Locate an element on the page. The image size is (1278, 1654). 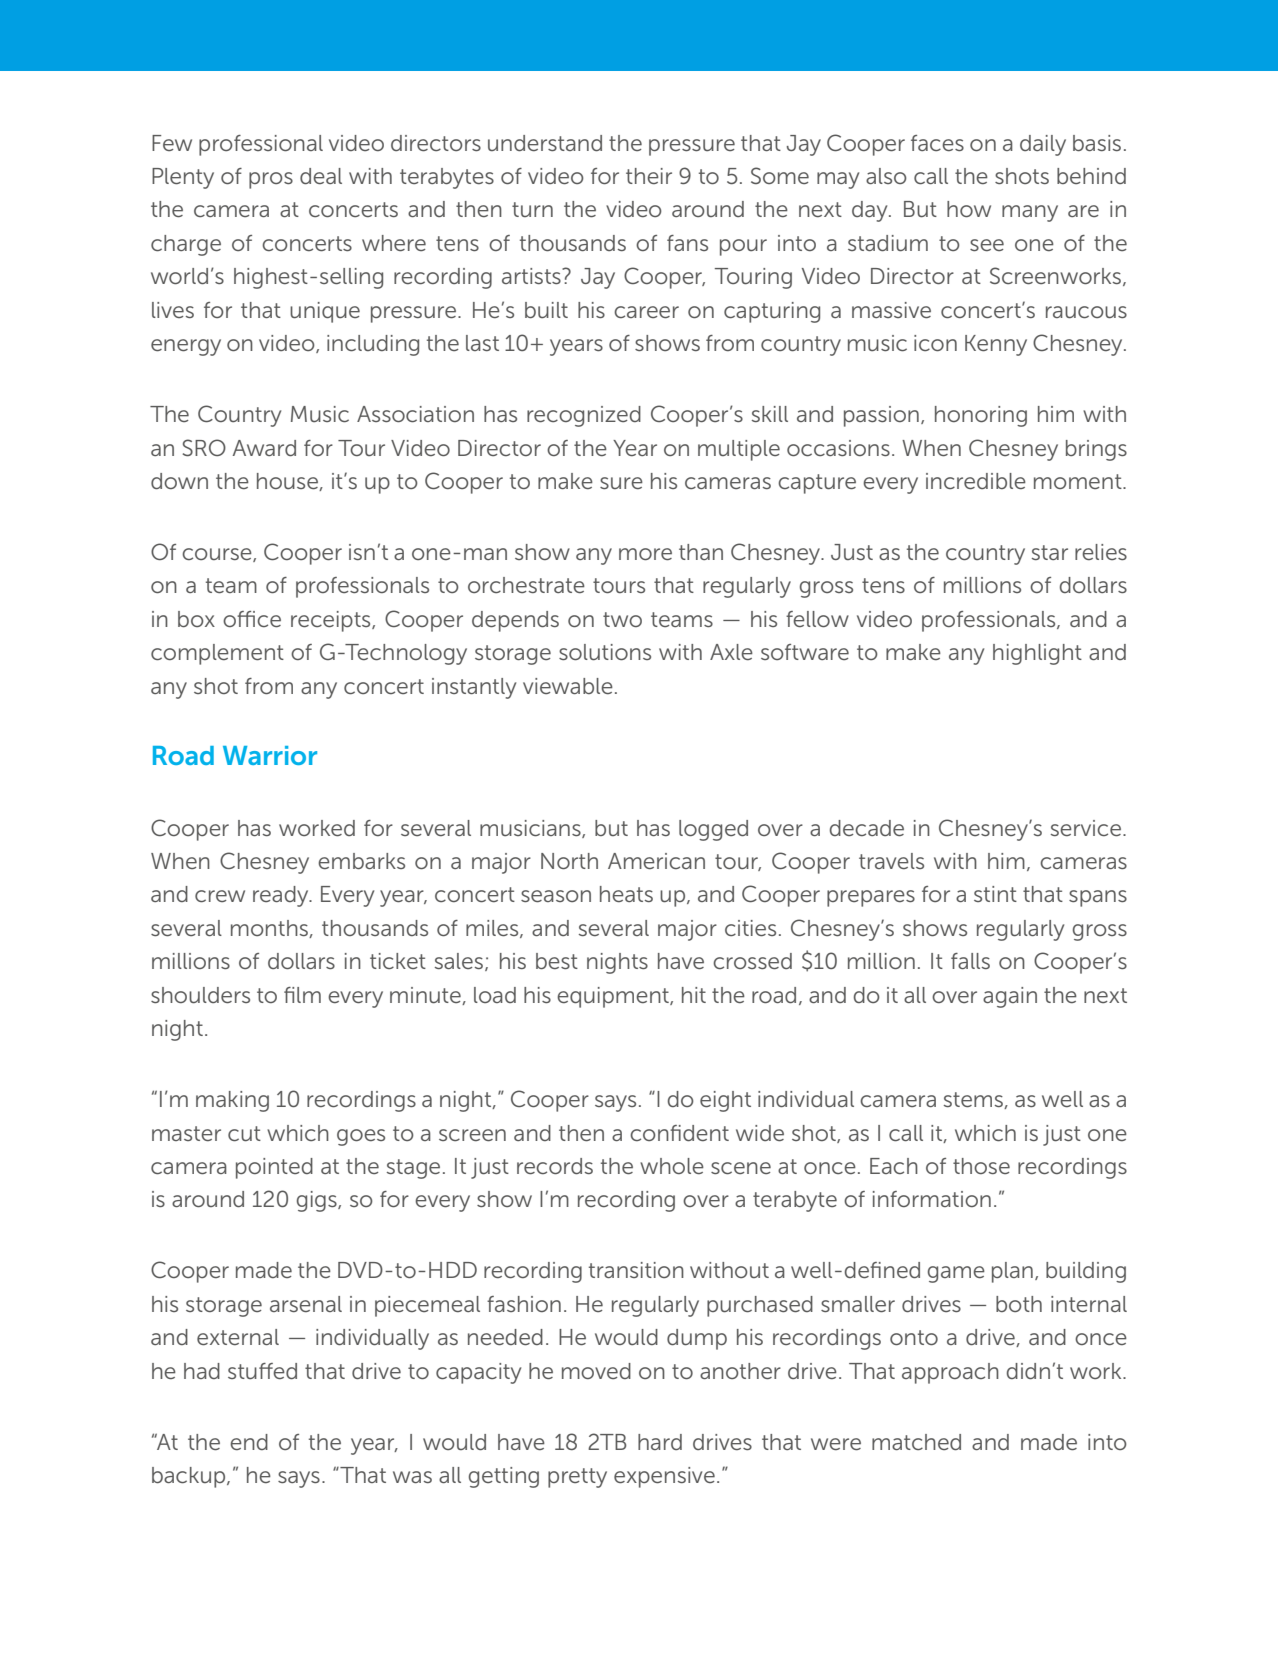
hard is located at coordinates (660, 1442).
